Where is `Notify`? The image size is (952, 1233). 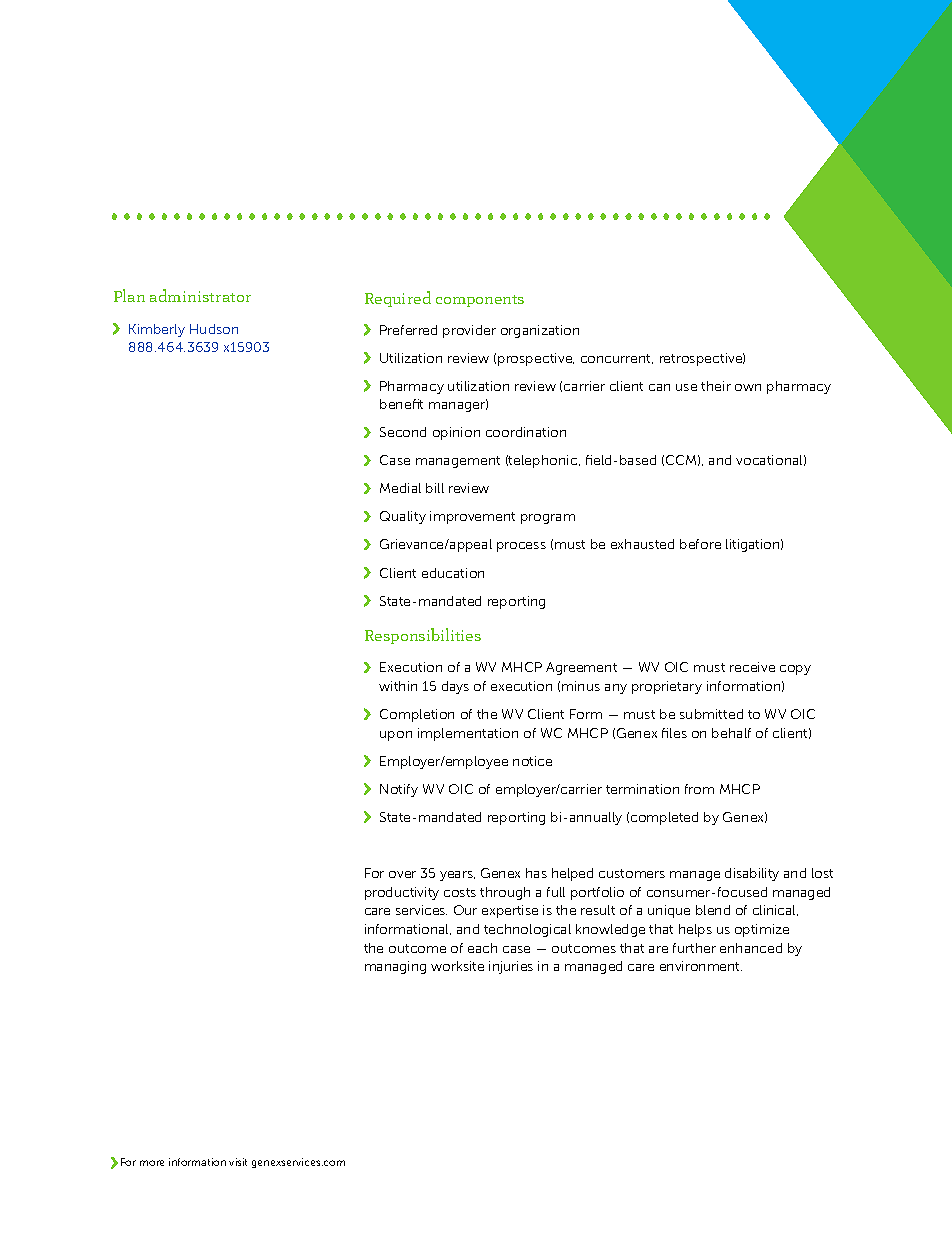 Notify is located at coordinates (399, 790).
